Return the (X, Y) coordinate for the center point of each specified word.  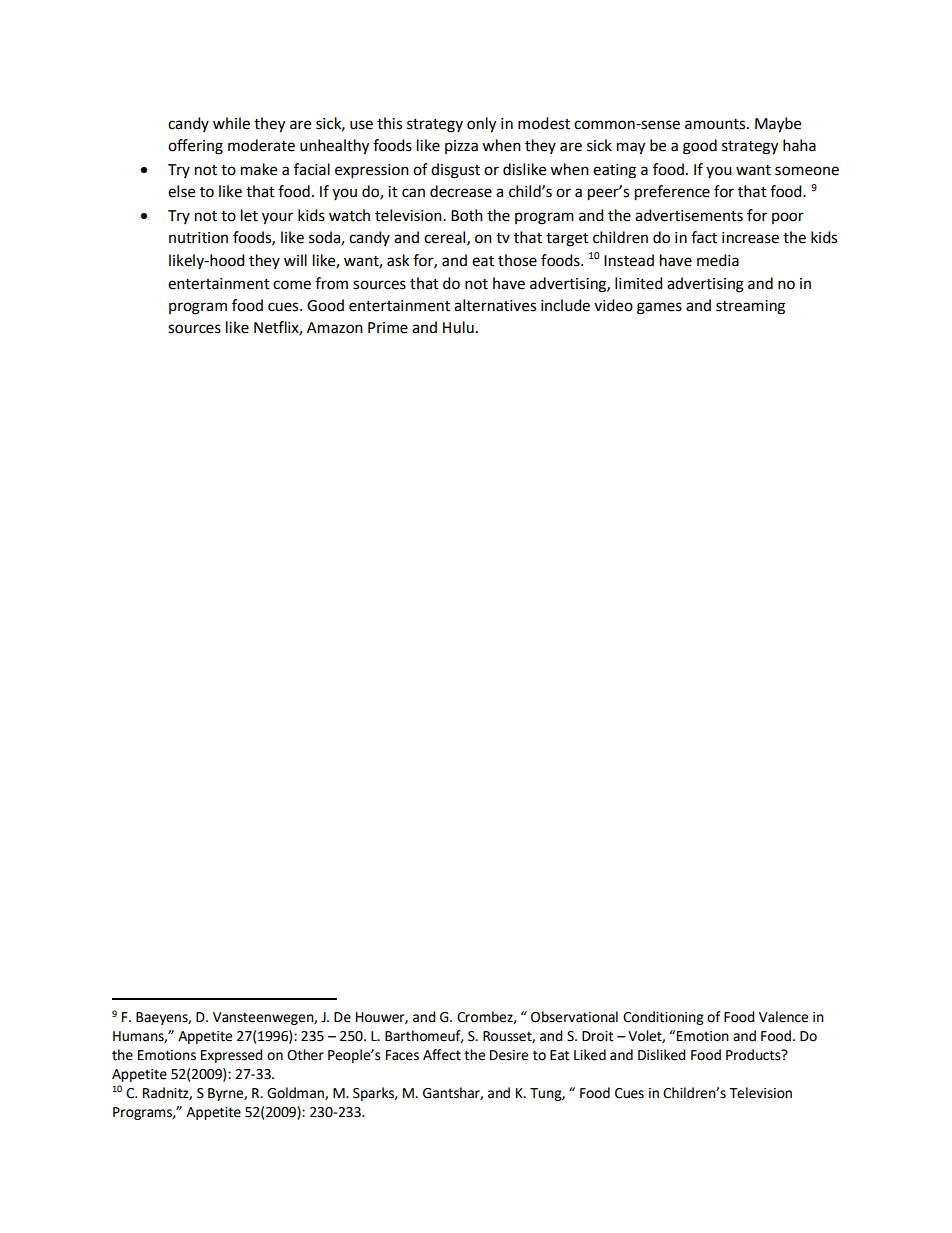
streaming (750, 307)
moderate (261, 145)
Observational (574, 1017)
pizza (461, 147)
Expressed (232, 1056)
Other (305, 1055)
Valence (783, 1017)
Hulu (458, 327)
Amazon (335, 328)
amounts (716, 124)
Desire (509, 1055)
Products (754, 1055)
